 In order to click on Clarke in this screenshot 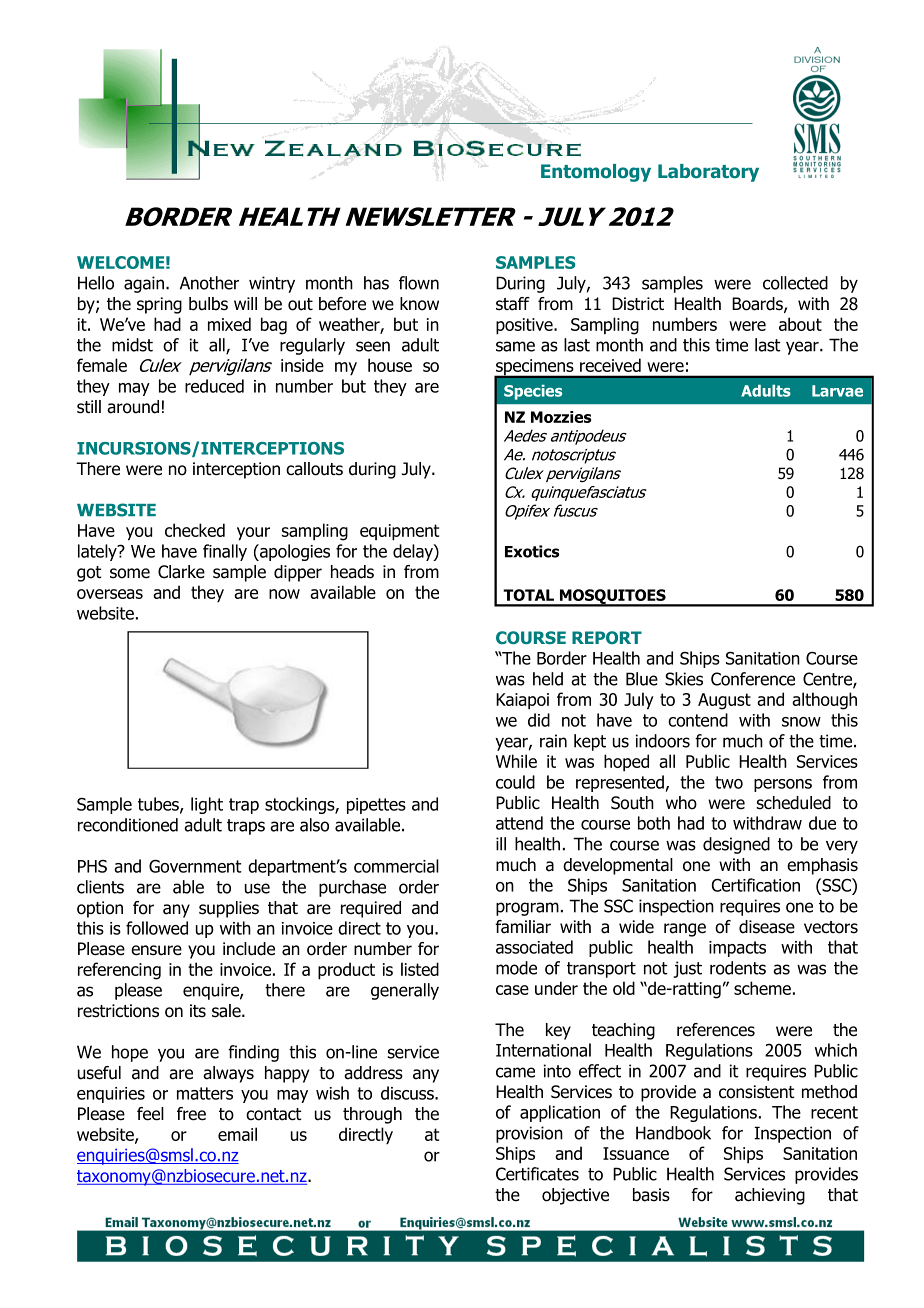, I will do `click(181, 572)`.
